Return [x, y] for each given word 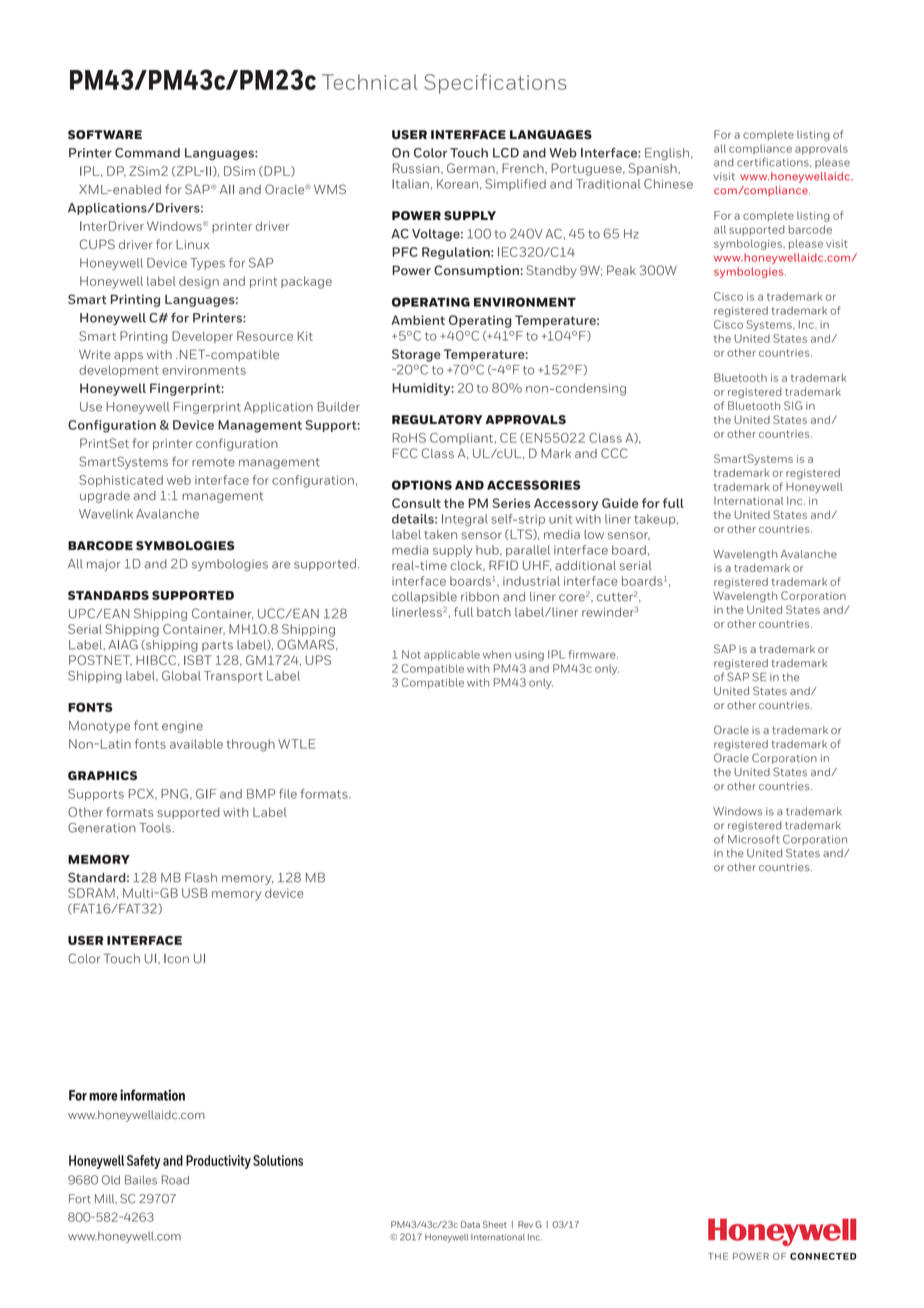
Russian [417, 168]
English [667, 154]
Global [181, 676]
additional [585, 565]
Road [175, 1180]
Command [147, 153]
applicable [452, 655]
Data [470, 1224]
